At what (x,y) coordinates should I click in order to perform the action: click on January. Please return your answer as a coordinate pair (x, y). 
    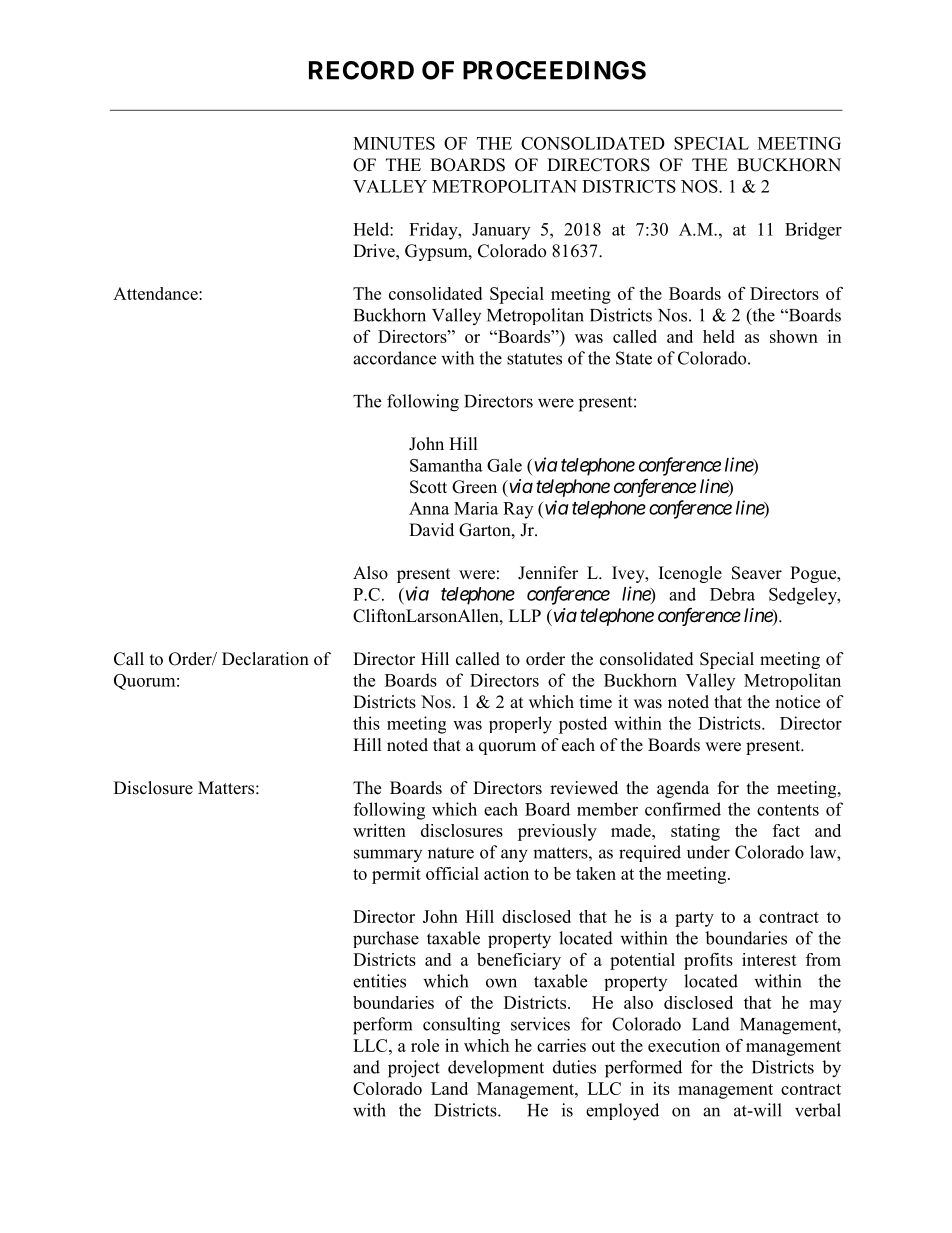
    Looking at the image, I should click on (501, 231).
